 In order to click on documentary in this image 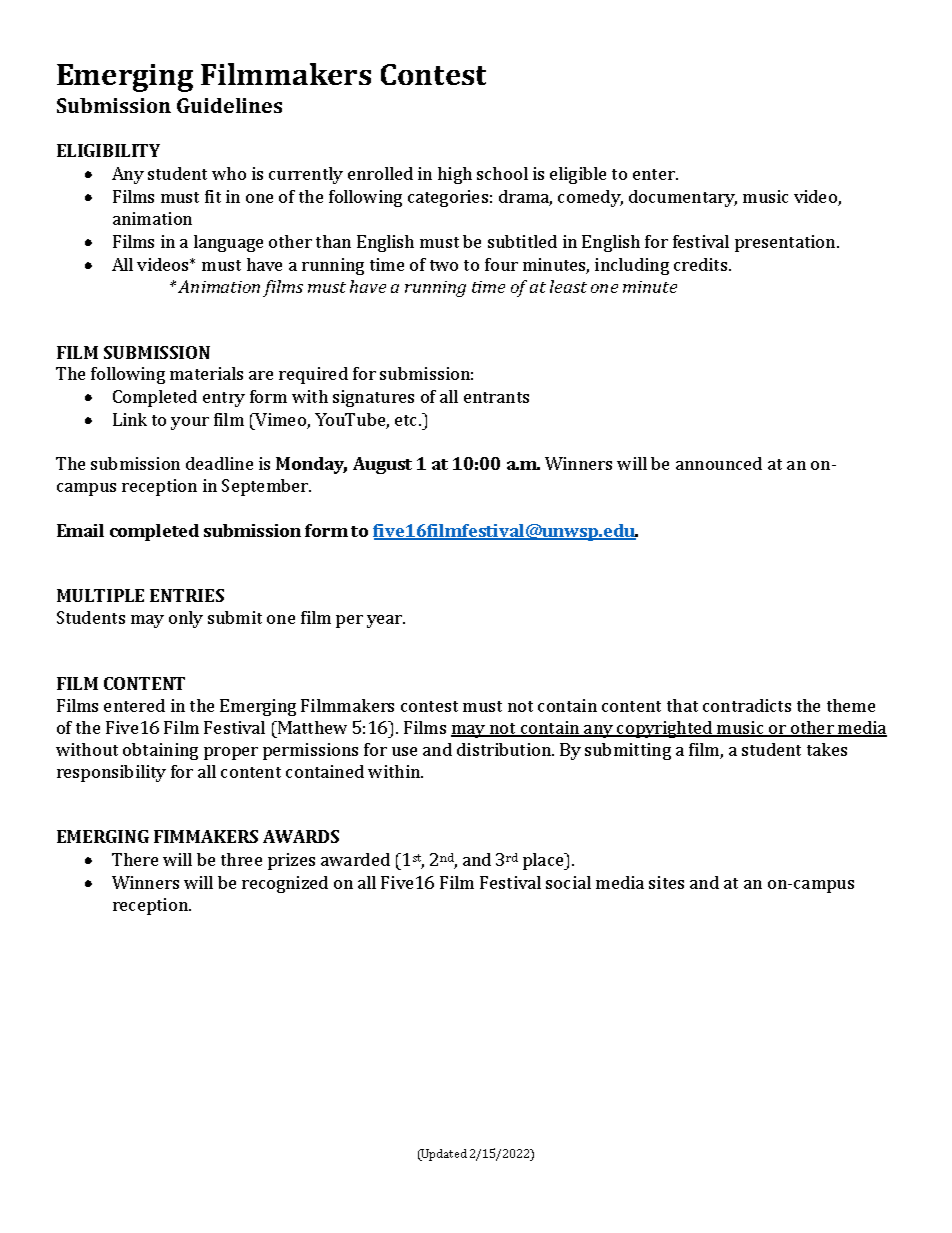, I will do `click(683, 198)`.
